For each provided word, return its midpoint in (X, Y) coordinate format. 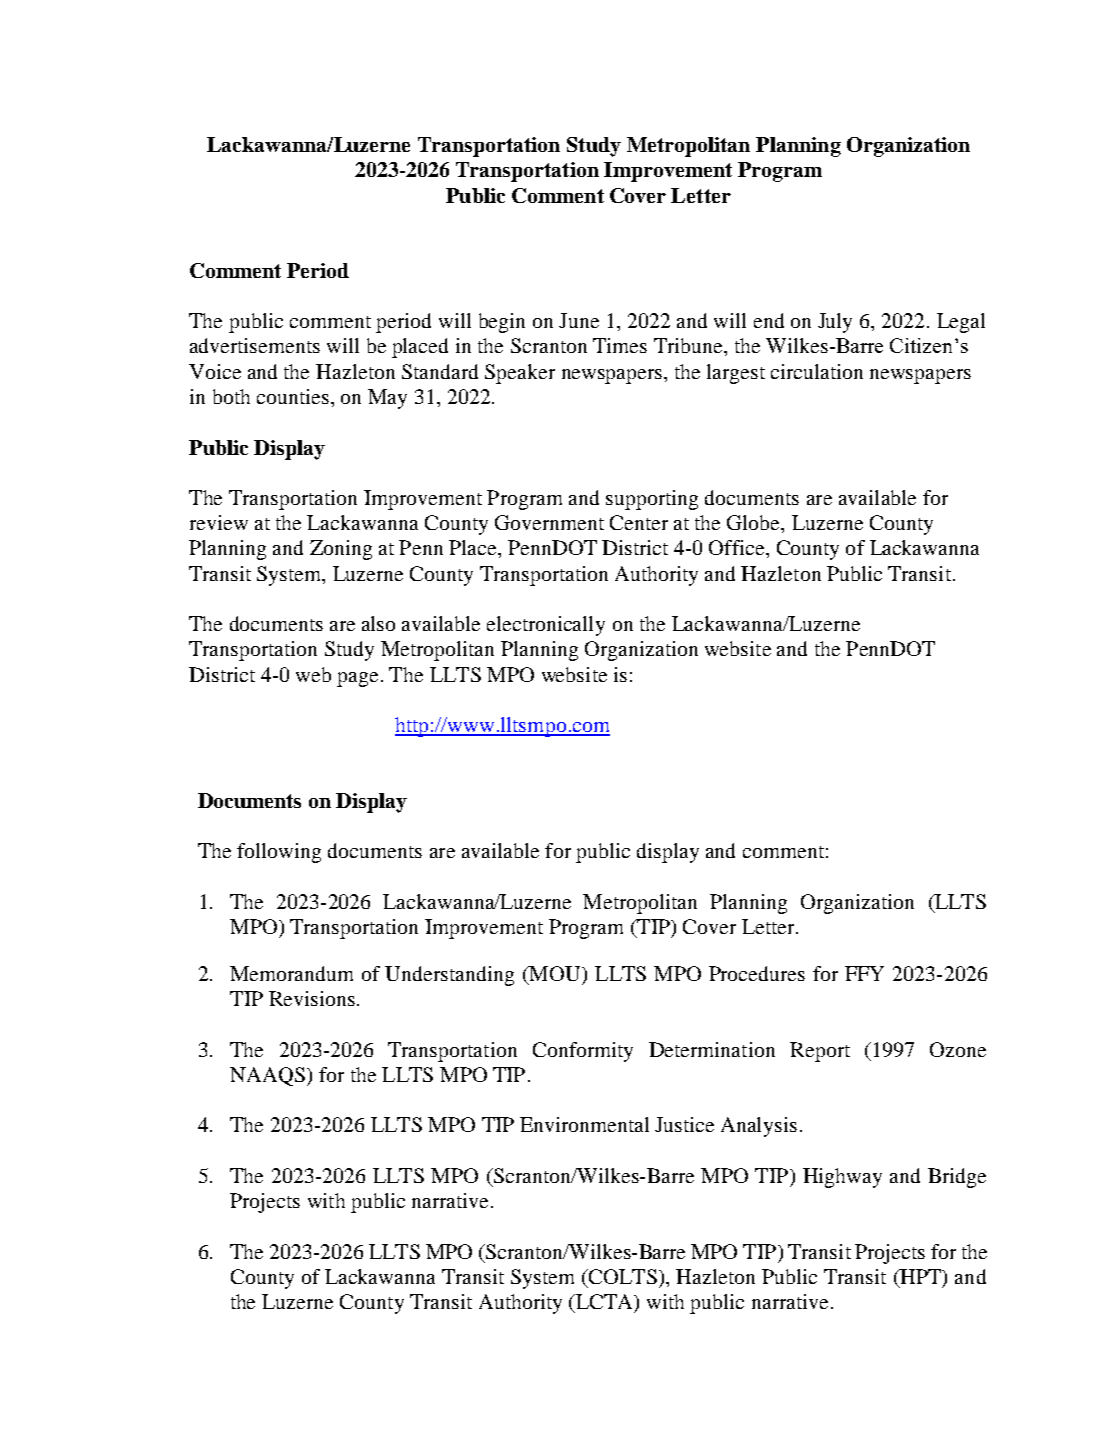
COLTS (622, 1276)
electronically (546, 626)
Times (620, 345)
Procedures (757, 973)
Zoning (341, 550)
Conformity (583, 1052)
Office (738, 547)
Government (549, 522)
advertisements (255, 345)
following (279, 853)
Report (820, 1052)
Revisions (312, 998)
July (835, 323)
